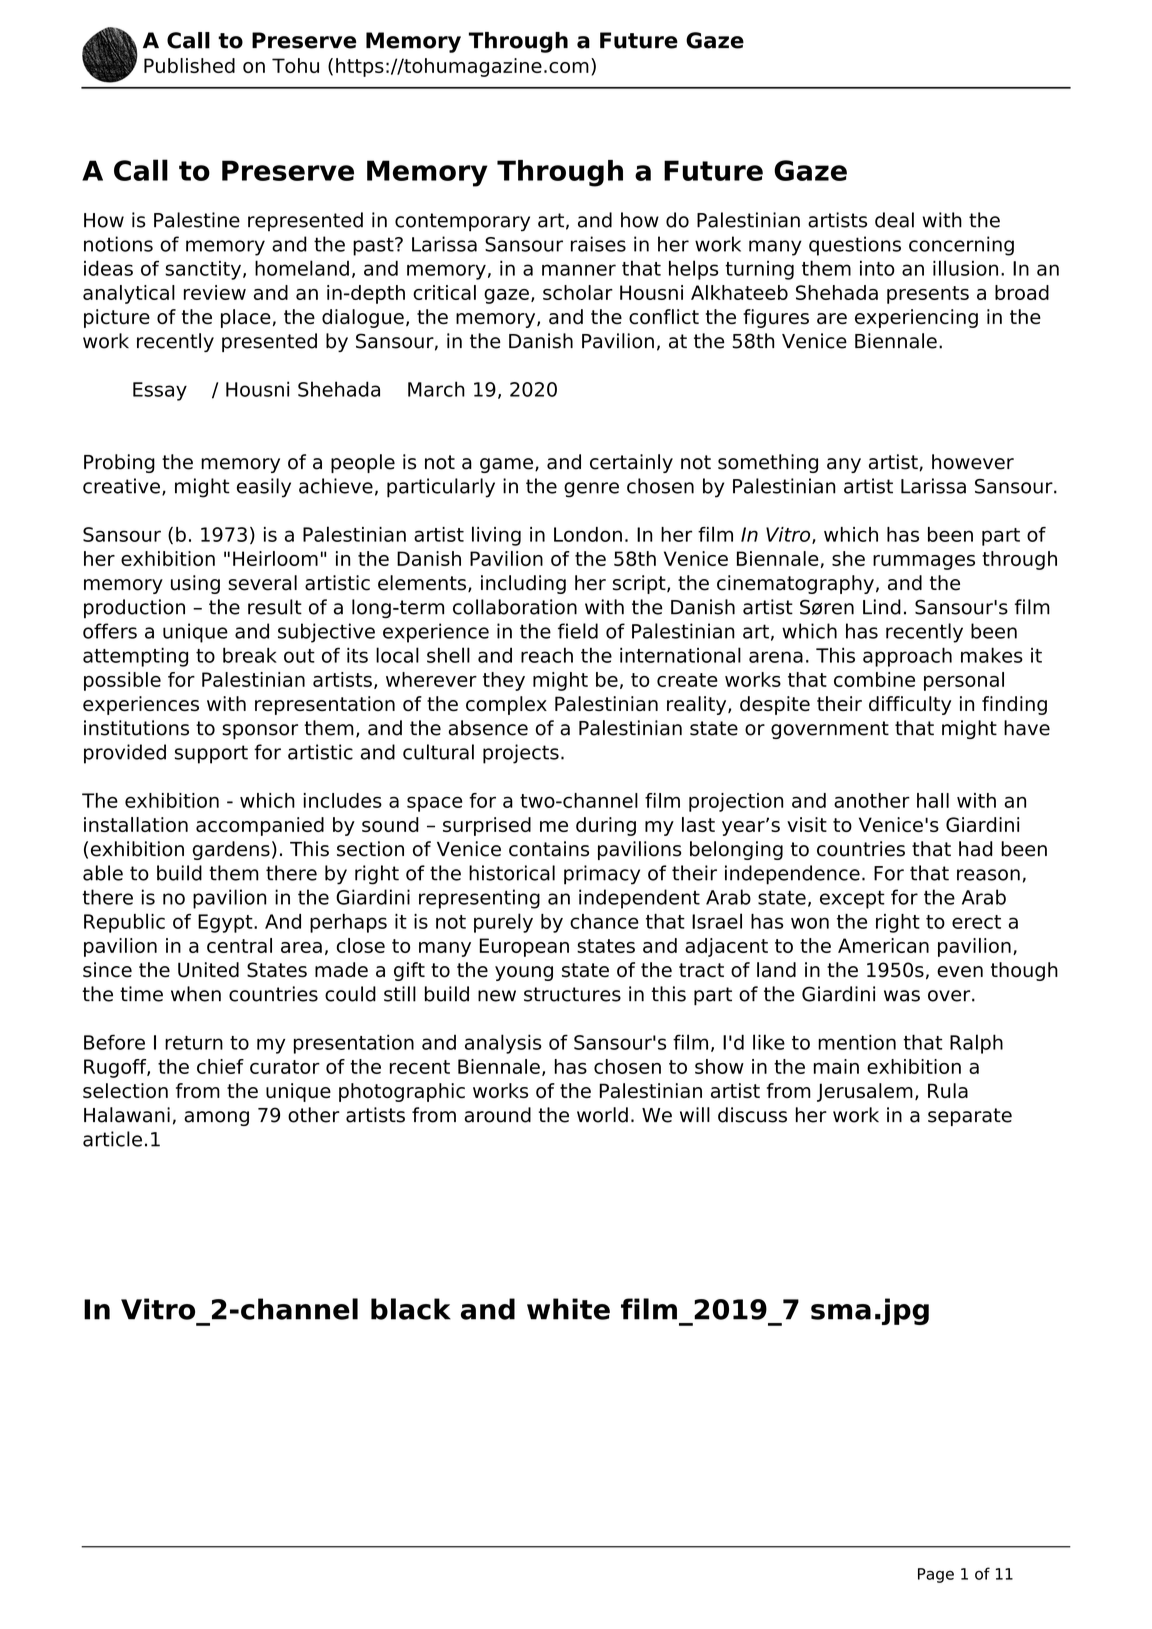 The height and width of the screenshot is (1629, 1152). Describe the element at coordinates (189, 65) in the screenshot. I see `Published` at that location.
